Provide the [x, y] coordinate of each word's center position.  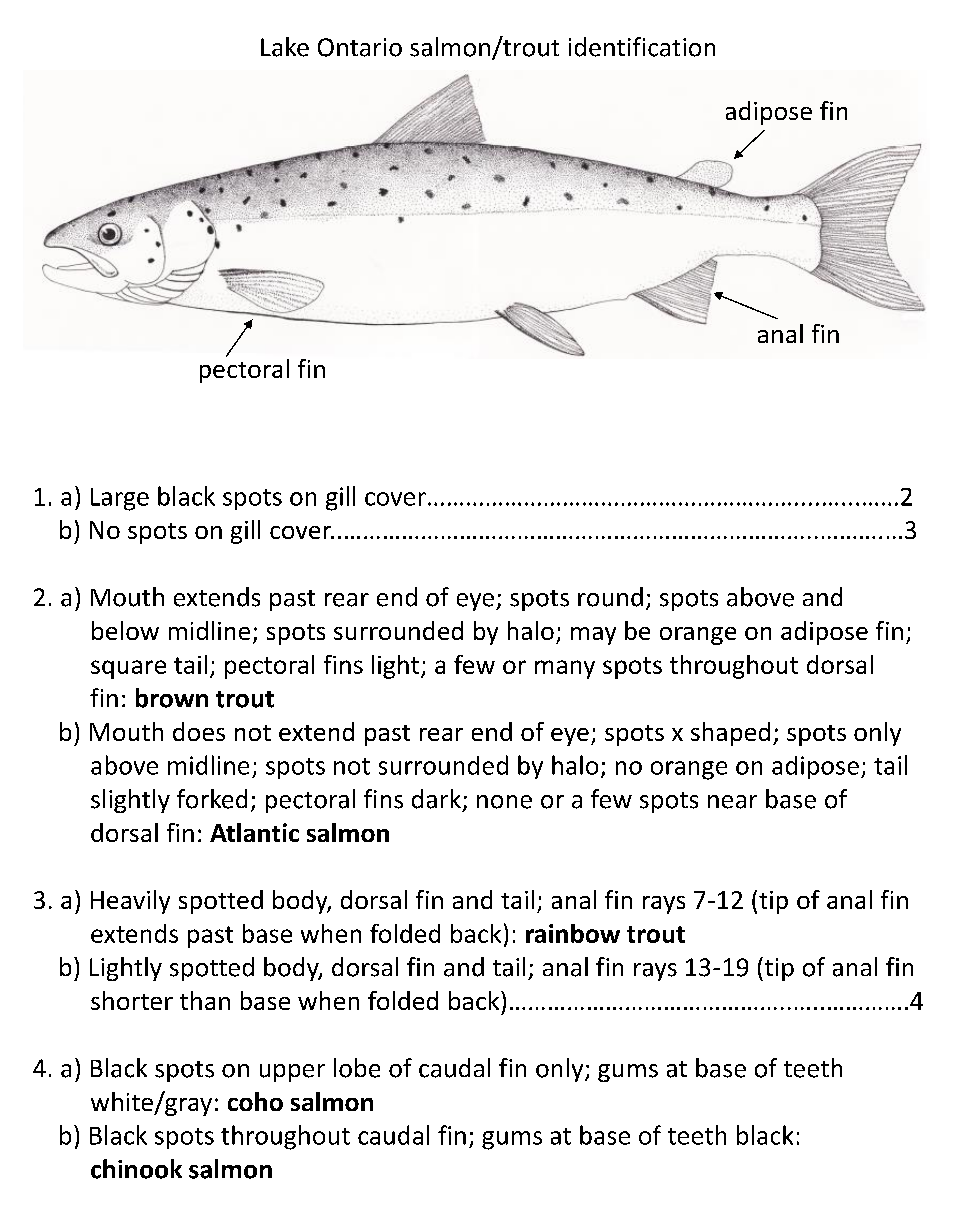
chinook [136, 1169]
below [125, 630]
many [565, 669]
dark [436, 799]
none [504, 802]
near [732, 802]
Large [120, 499]
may [593, 636]
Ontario [360, 47]
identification [642, 47]
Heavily [130, 902]
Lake [285, 47]
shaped [730, 734]
